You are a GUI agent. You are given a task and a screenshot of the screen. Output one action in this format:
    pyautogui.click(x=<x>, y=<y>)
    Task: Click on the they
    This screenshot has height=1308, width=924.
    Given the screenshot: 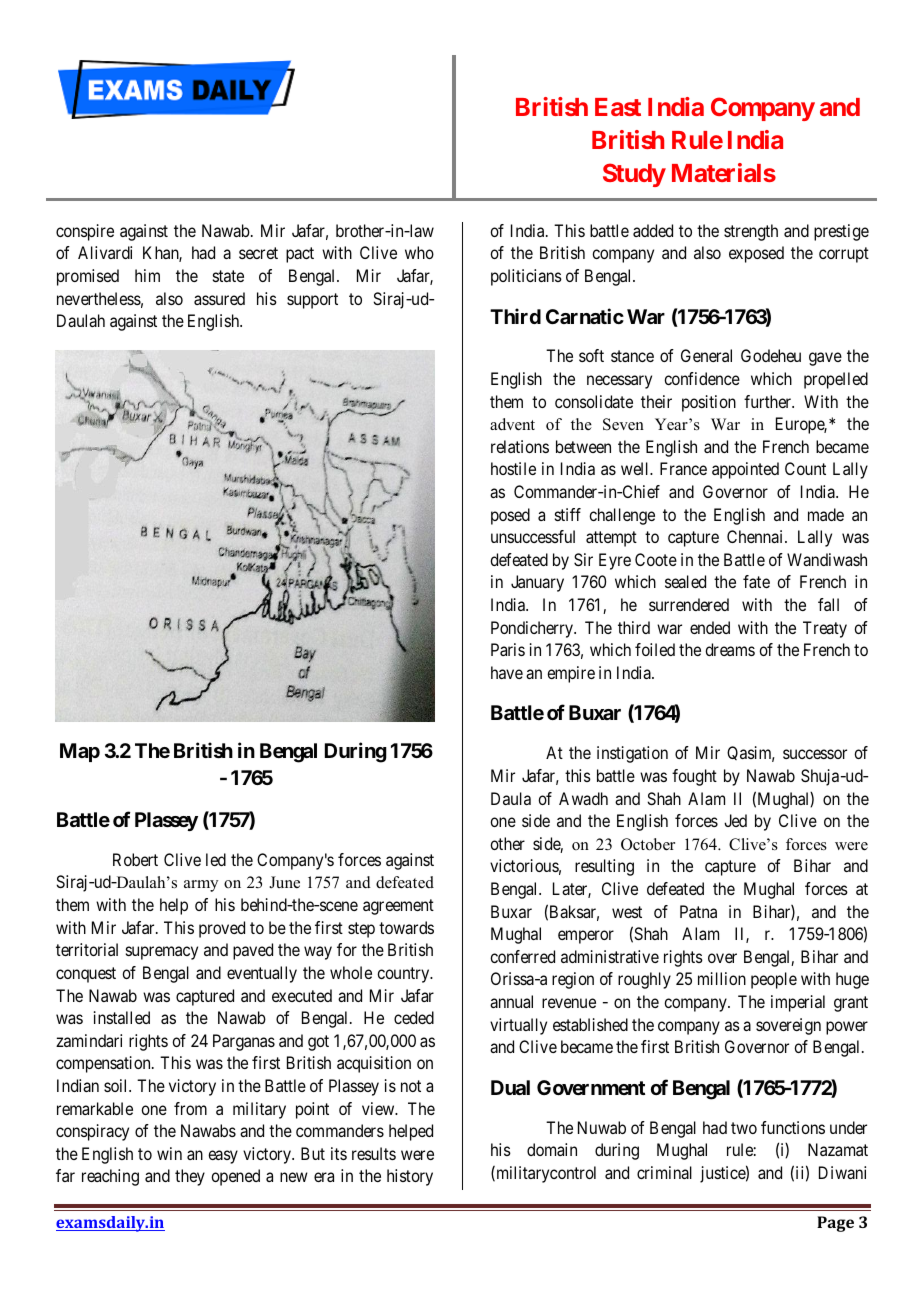 What is the action you would take?
    pyautogui.click(x=190, y=1177)
